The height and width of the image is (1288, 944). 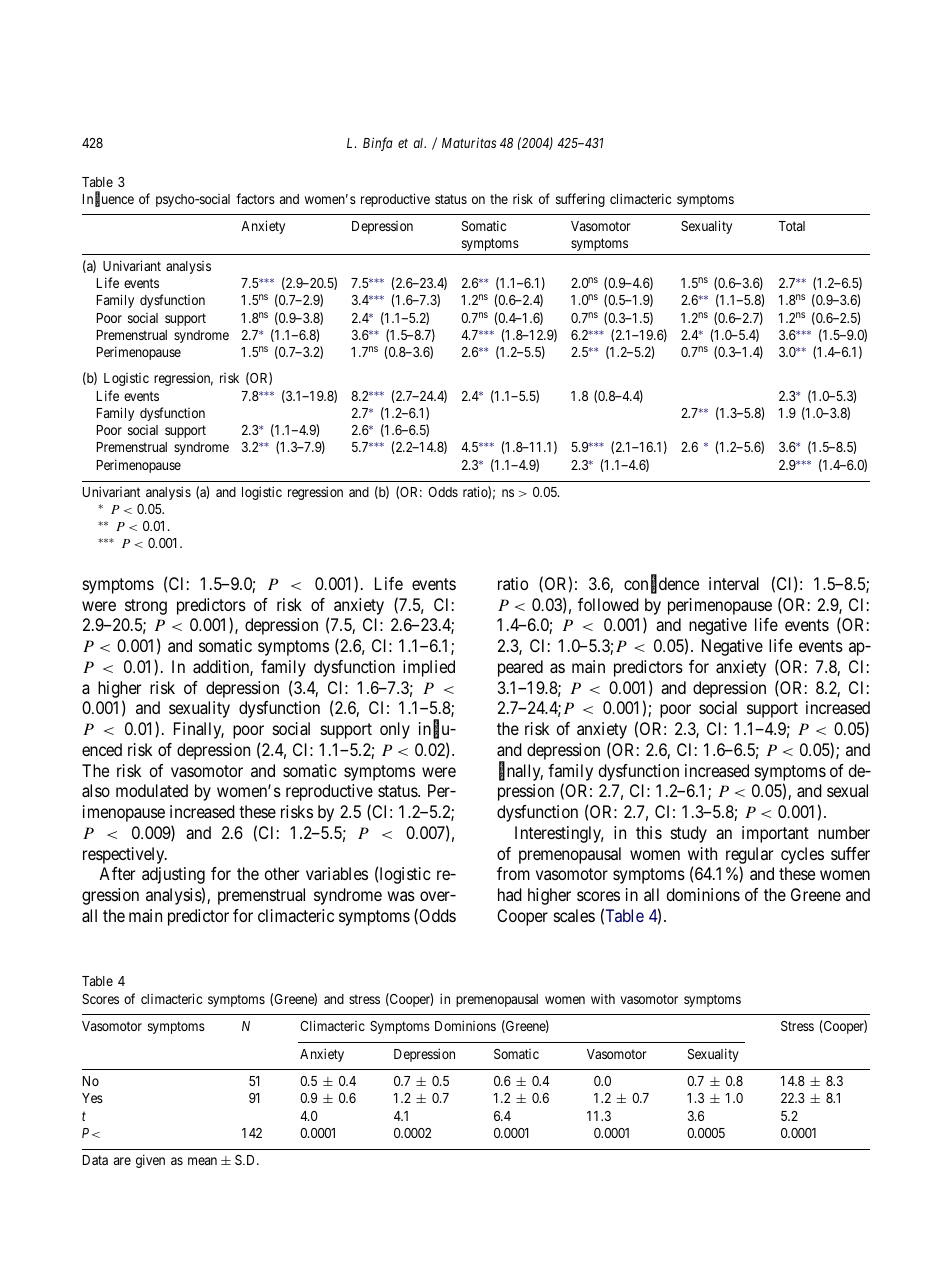 What do you see at coordinates (255, 198) in the image?
I see `factors` at bounding box center [255, 198].
